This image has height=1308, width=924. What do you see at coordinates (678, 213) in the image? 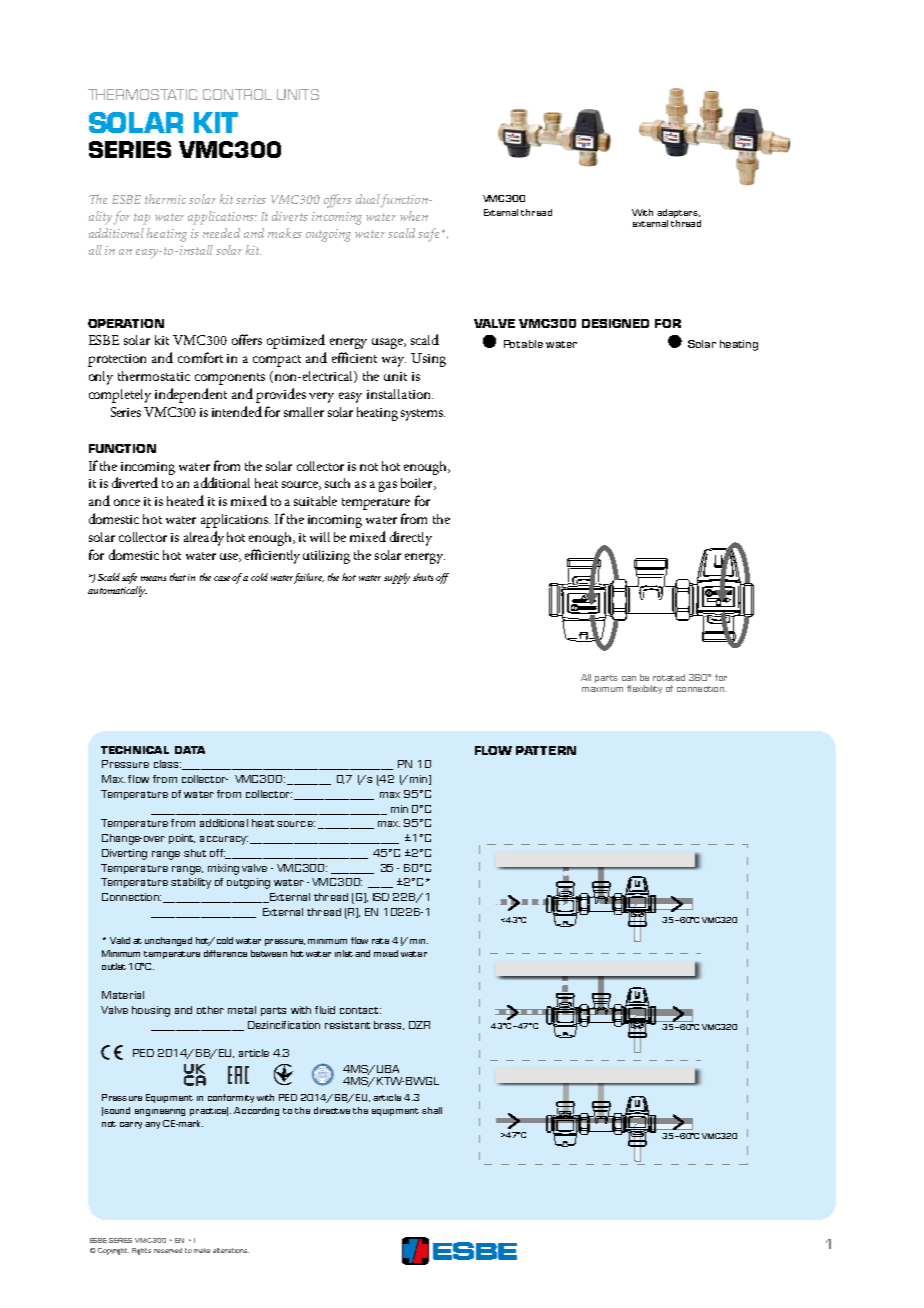
I see `adapters` at bounding box center [678, 213].
